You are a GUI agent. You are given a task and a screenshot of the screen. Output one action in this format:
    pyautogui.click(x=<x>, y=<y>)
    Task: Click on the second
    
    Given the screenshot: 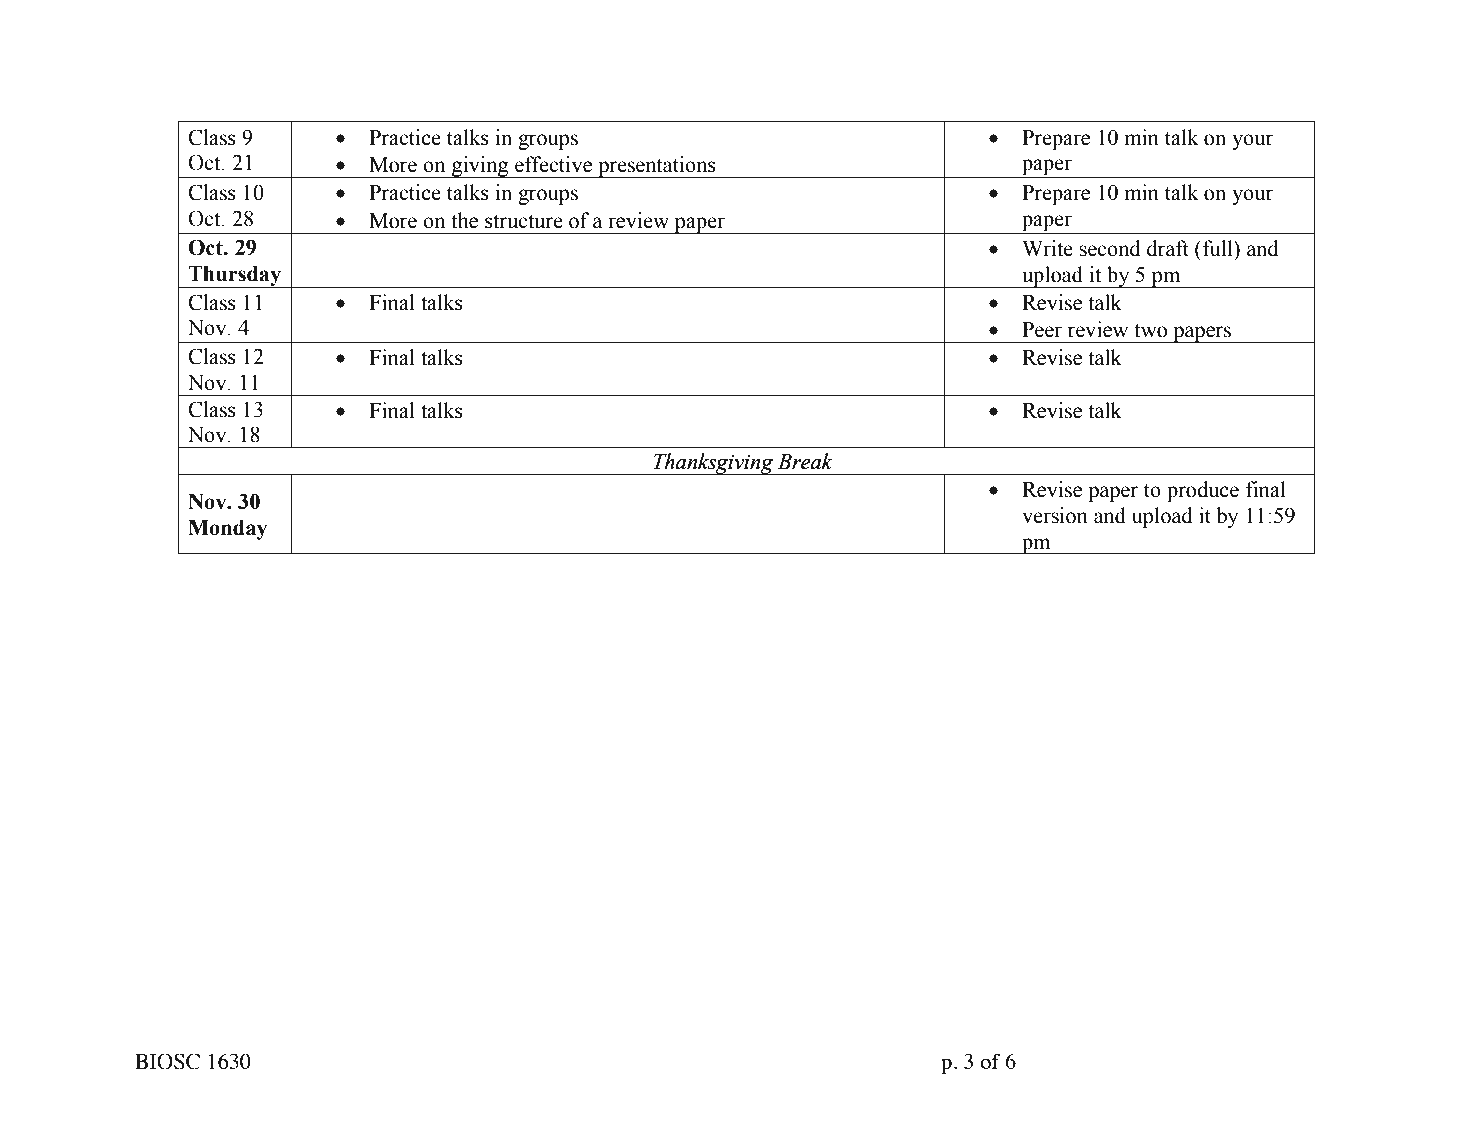 What is the action you would take?
    pyautogui.click(x=1110, y=248)
